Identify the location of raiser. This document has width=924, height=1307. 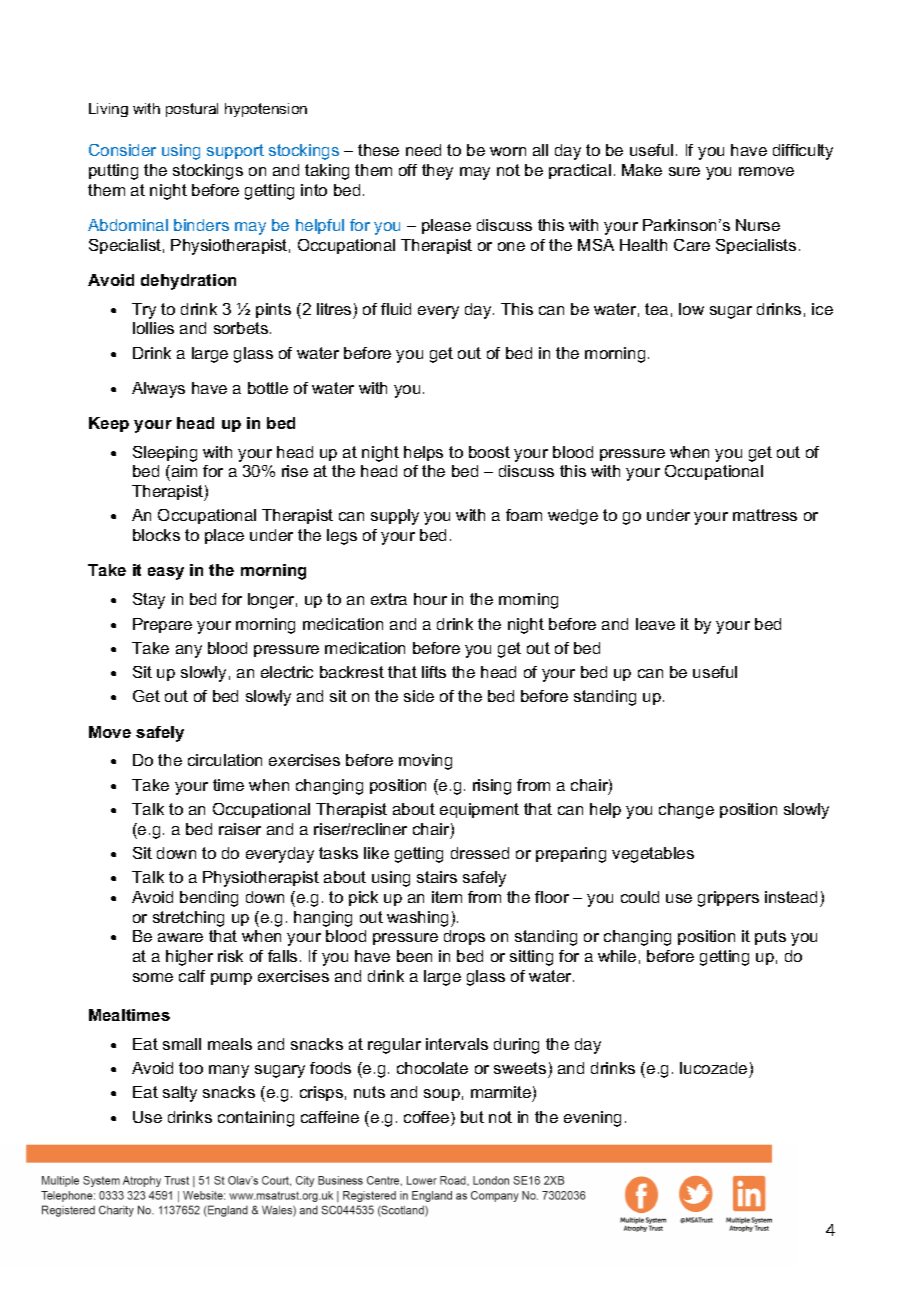
(240, 829).
